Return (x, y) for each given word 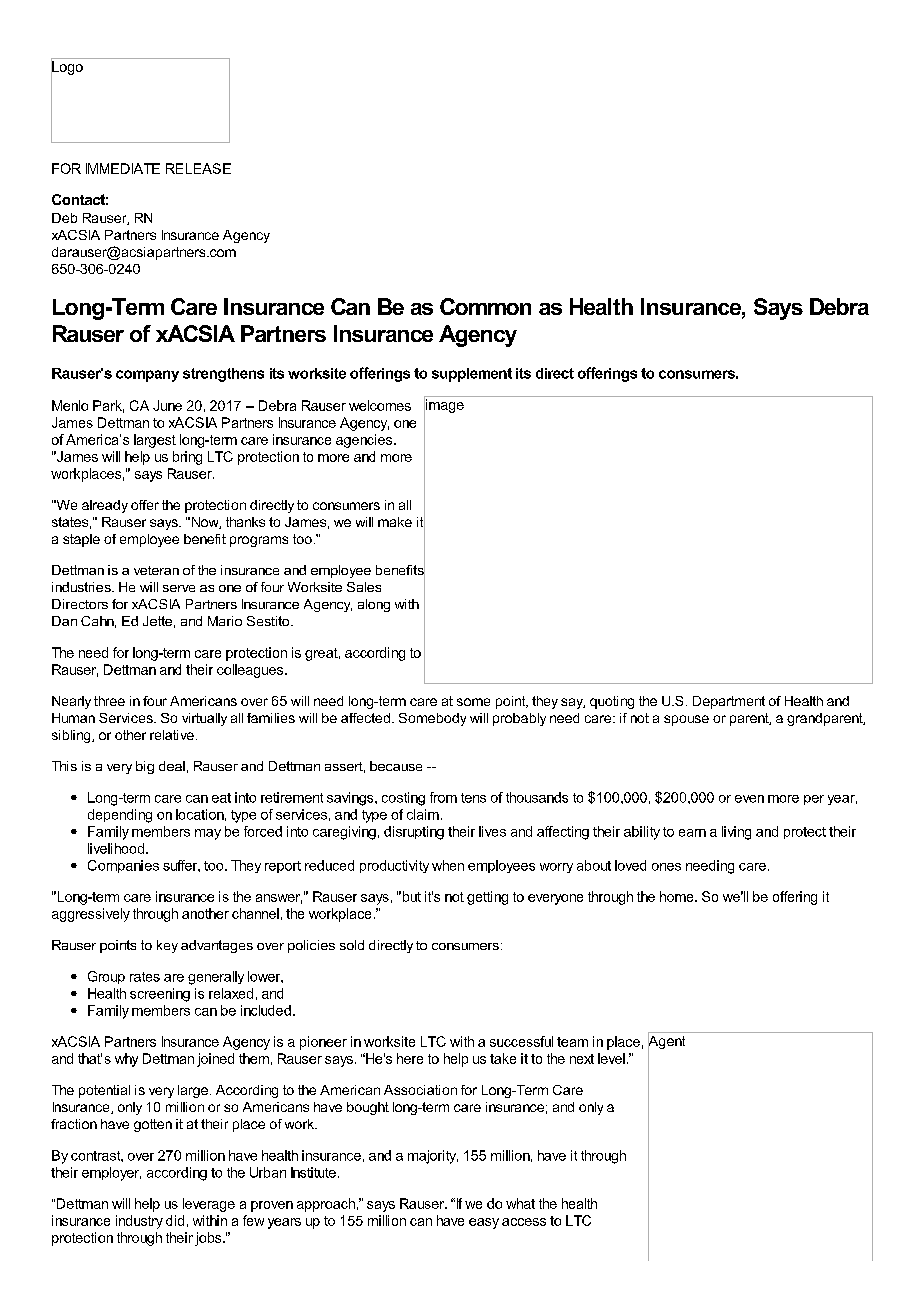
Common (485, 306)
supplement (472, 375)
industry (139, 1222)
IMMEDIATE (123, 168)
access (524, 1222)
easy (484, 1223)
